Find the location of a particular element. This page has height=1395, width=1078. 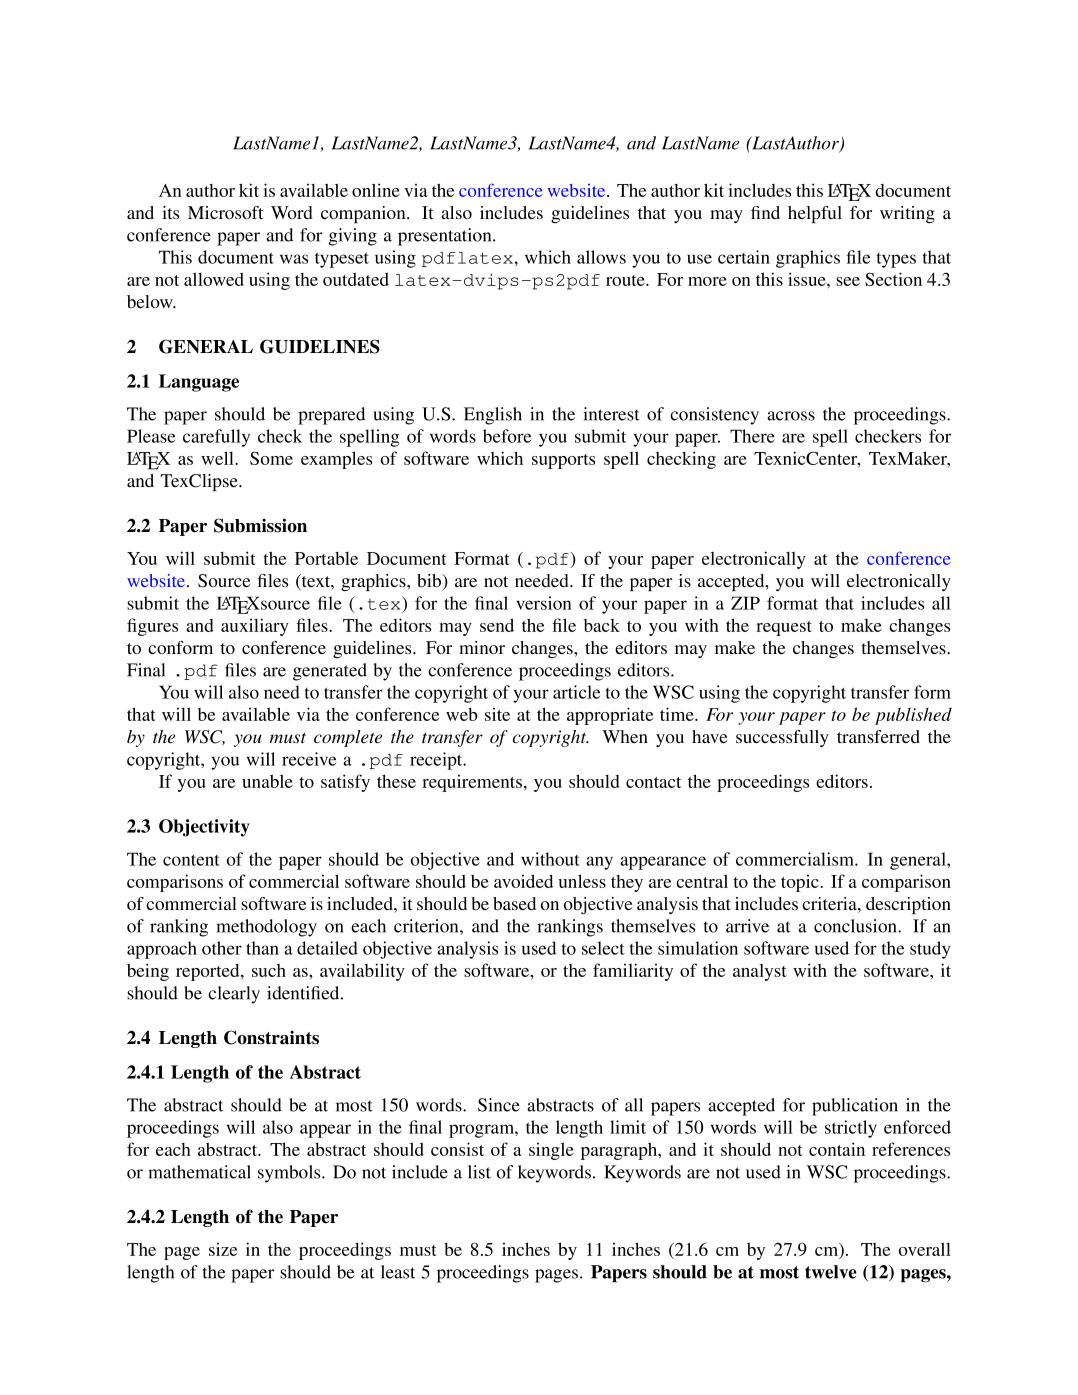

based is located at coordinates (514, 903).
